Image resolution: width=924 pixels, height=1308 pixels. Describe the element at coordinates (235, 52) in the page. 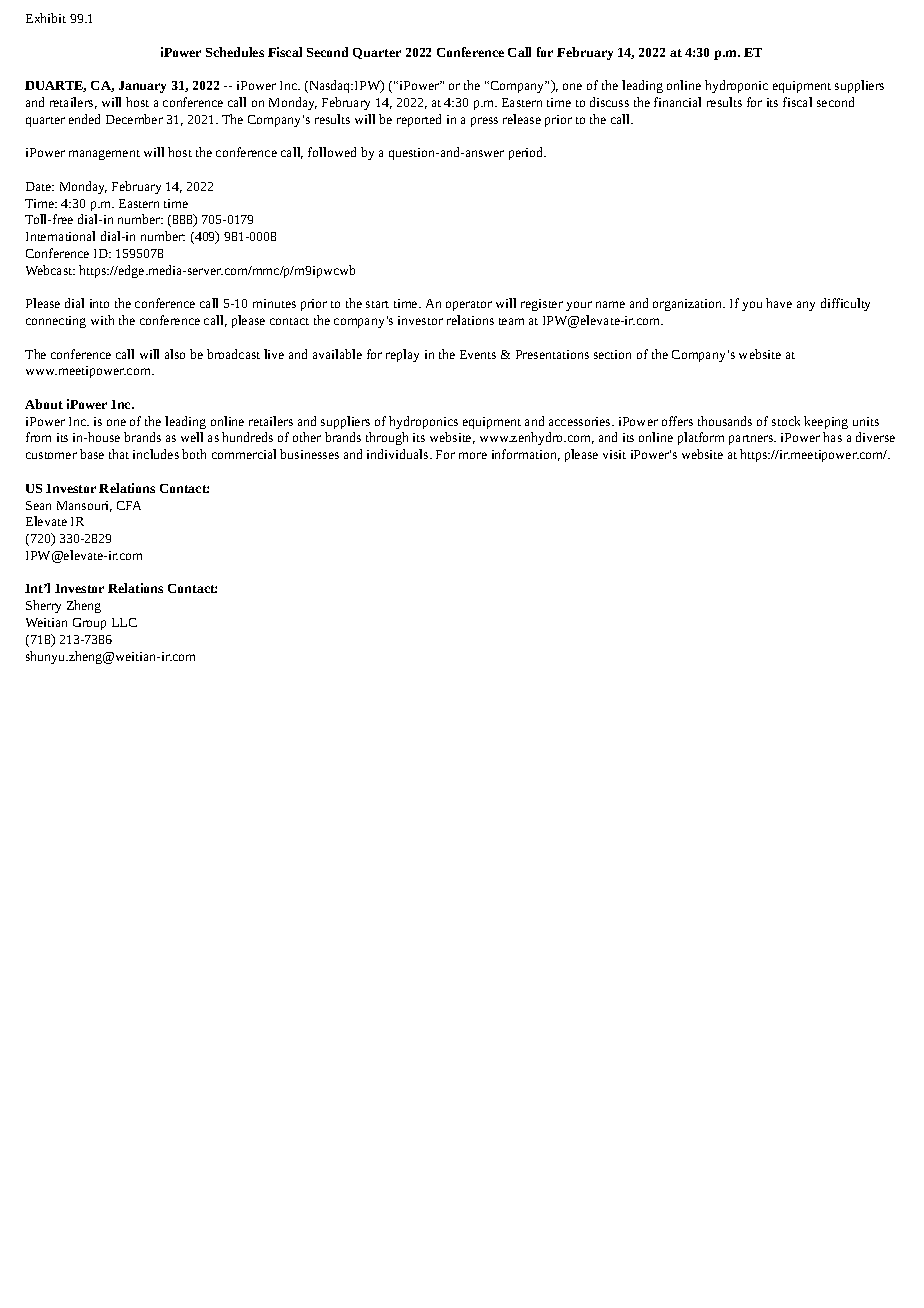

I see `Schedules` at that location.
